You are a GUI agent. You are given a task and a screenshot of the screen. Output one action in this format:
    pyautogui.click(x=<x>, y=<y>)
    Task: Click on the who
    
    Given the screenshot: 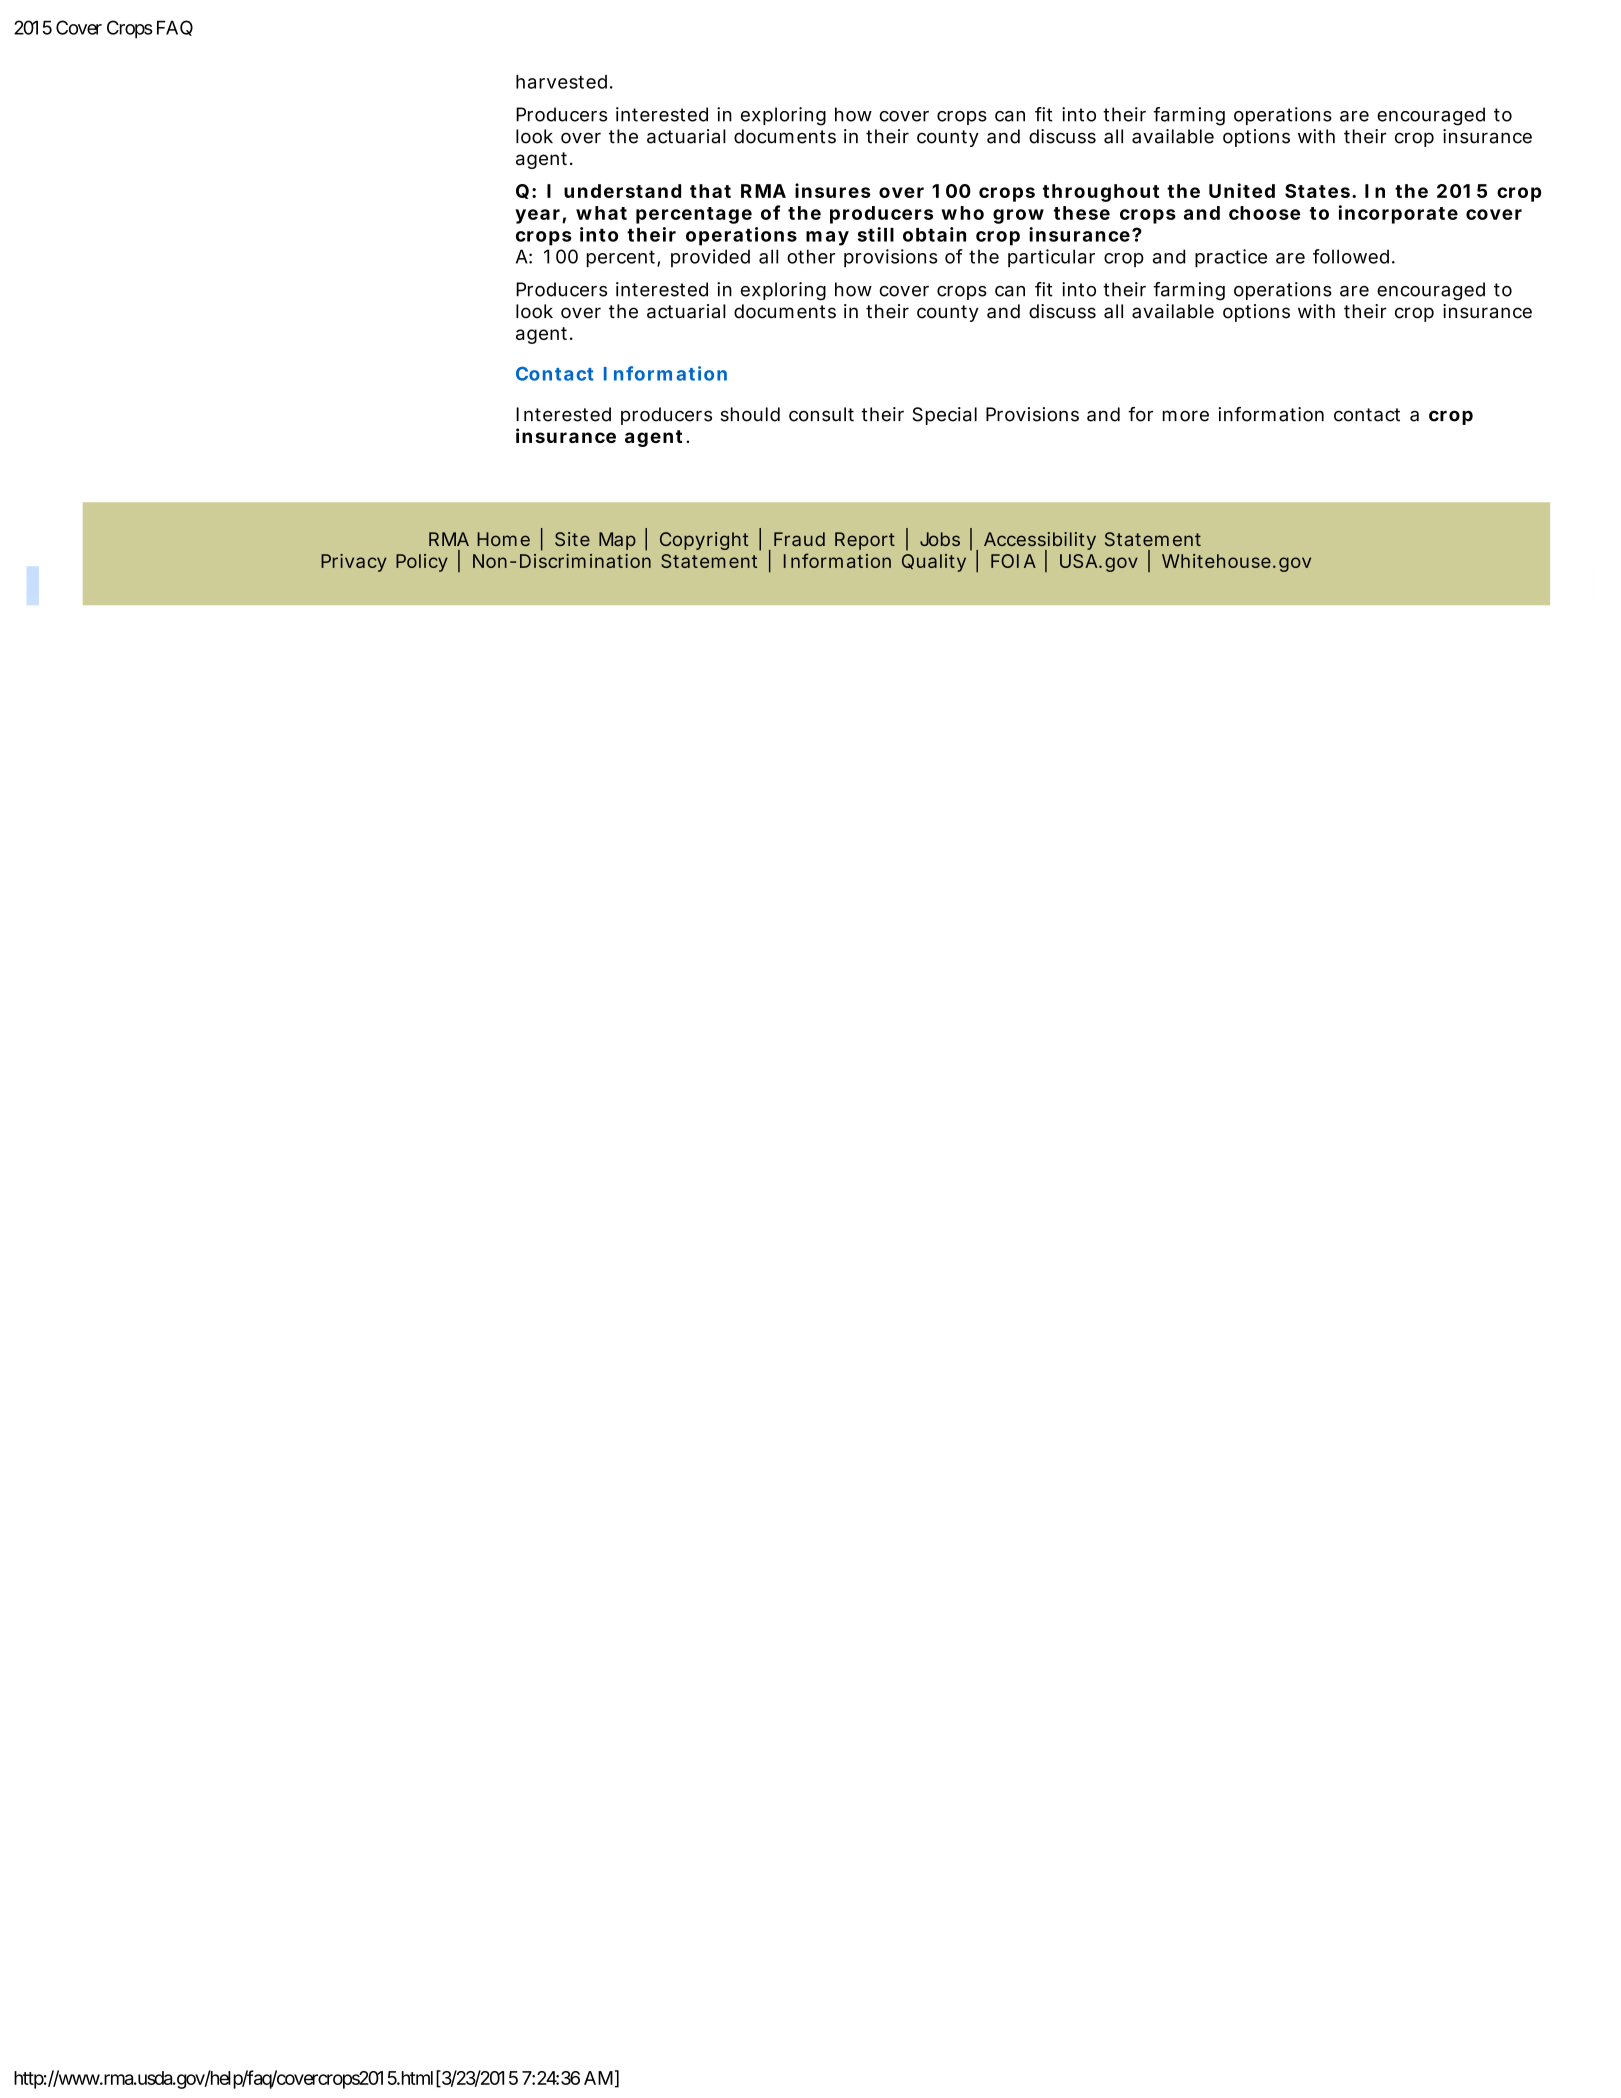 What is the action you would take?
    pyautogui.click(x=962, y=213)
